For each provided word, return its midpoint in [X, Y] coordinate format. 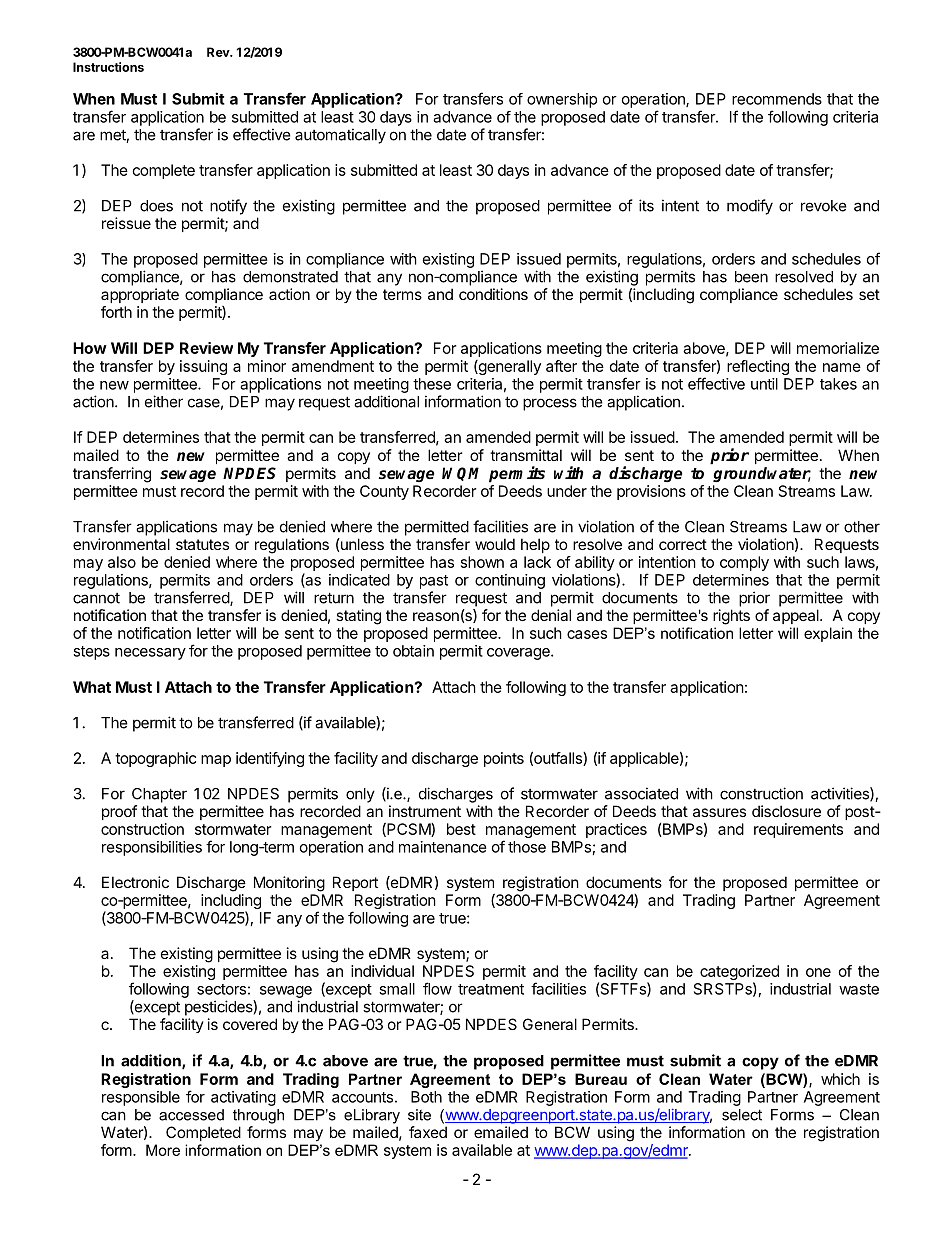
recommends [777, 99]
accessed [191, 1115]
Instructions [108, 67]
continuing [510, 581]
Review [206, 348]
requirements [798, 830]
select [742, 1115]
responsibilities [152, 848]
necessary [150, 654]
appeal [797, 616]
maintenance [443, 847]
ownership [562, 100]
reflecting [758, 367]
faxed [428, 1132]
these [432, 384]
